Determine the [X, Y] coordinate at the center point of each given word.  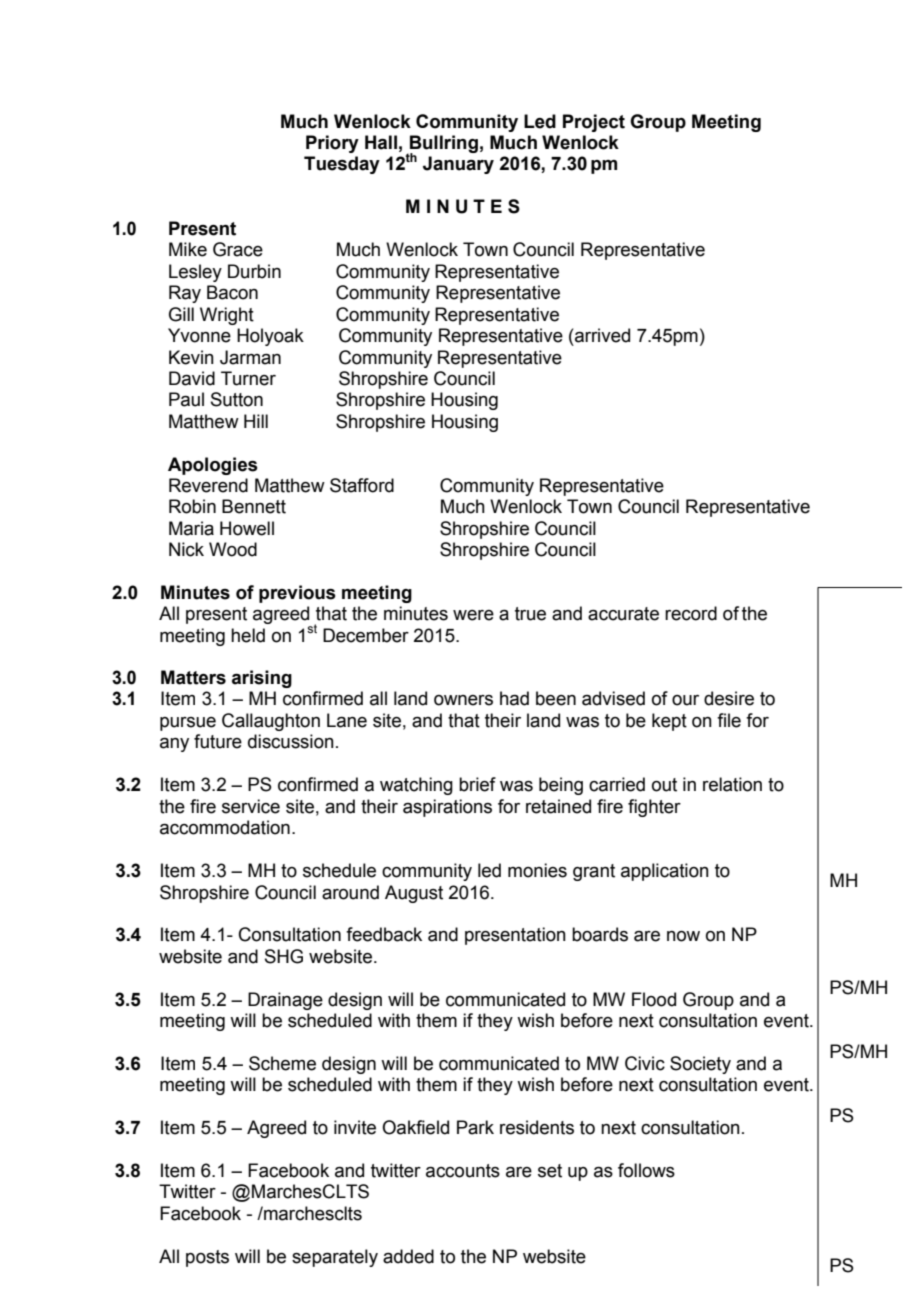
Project [594, 123]
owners [463, 700]
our [685, 700]
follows [646, 1170]
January [458, 165]
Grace [238, 249]
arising [262, 679]
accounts [463, 1171]
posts [207, 1258]
